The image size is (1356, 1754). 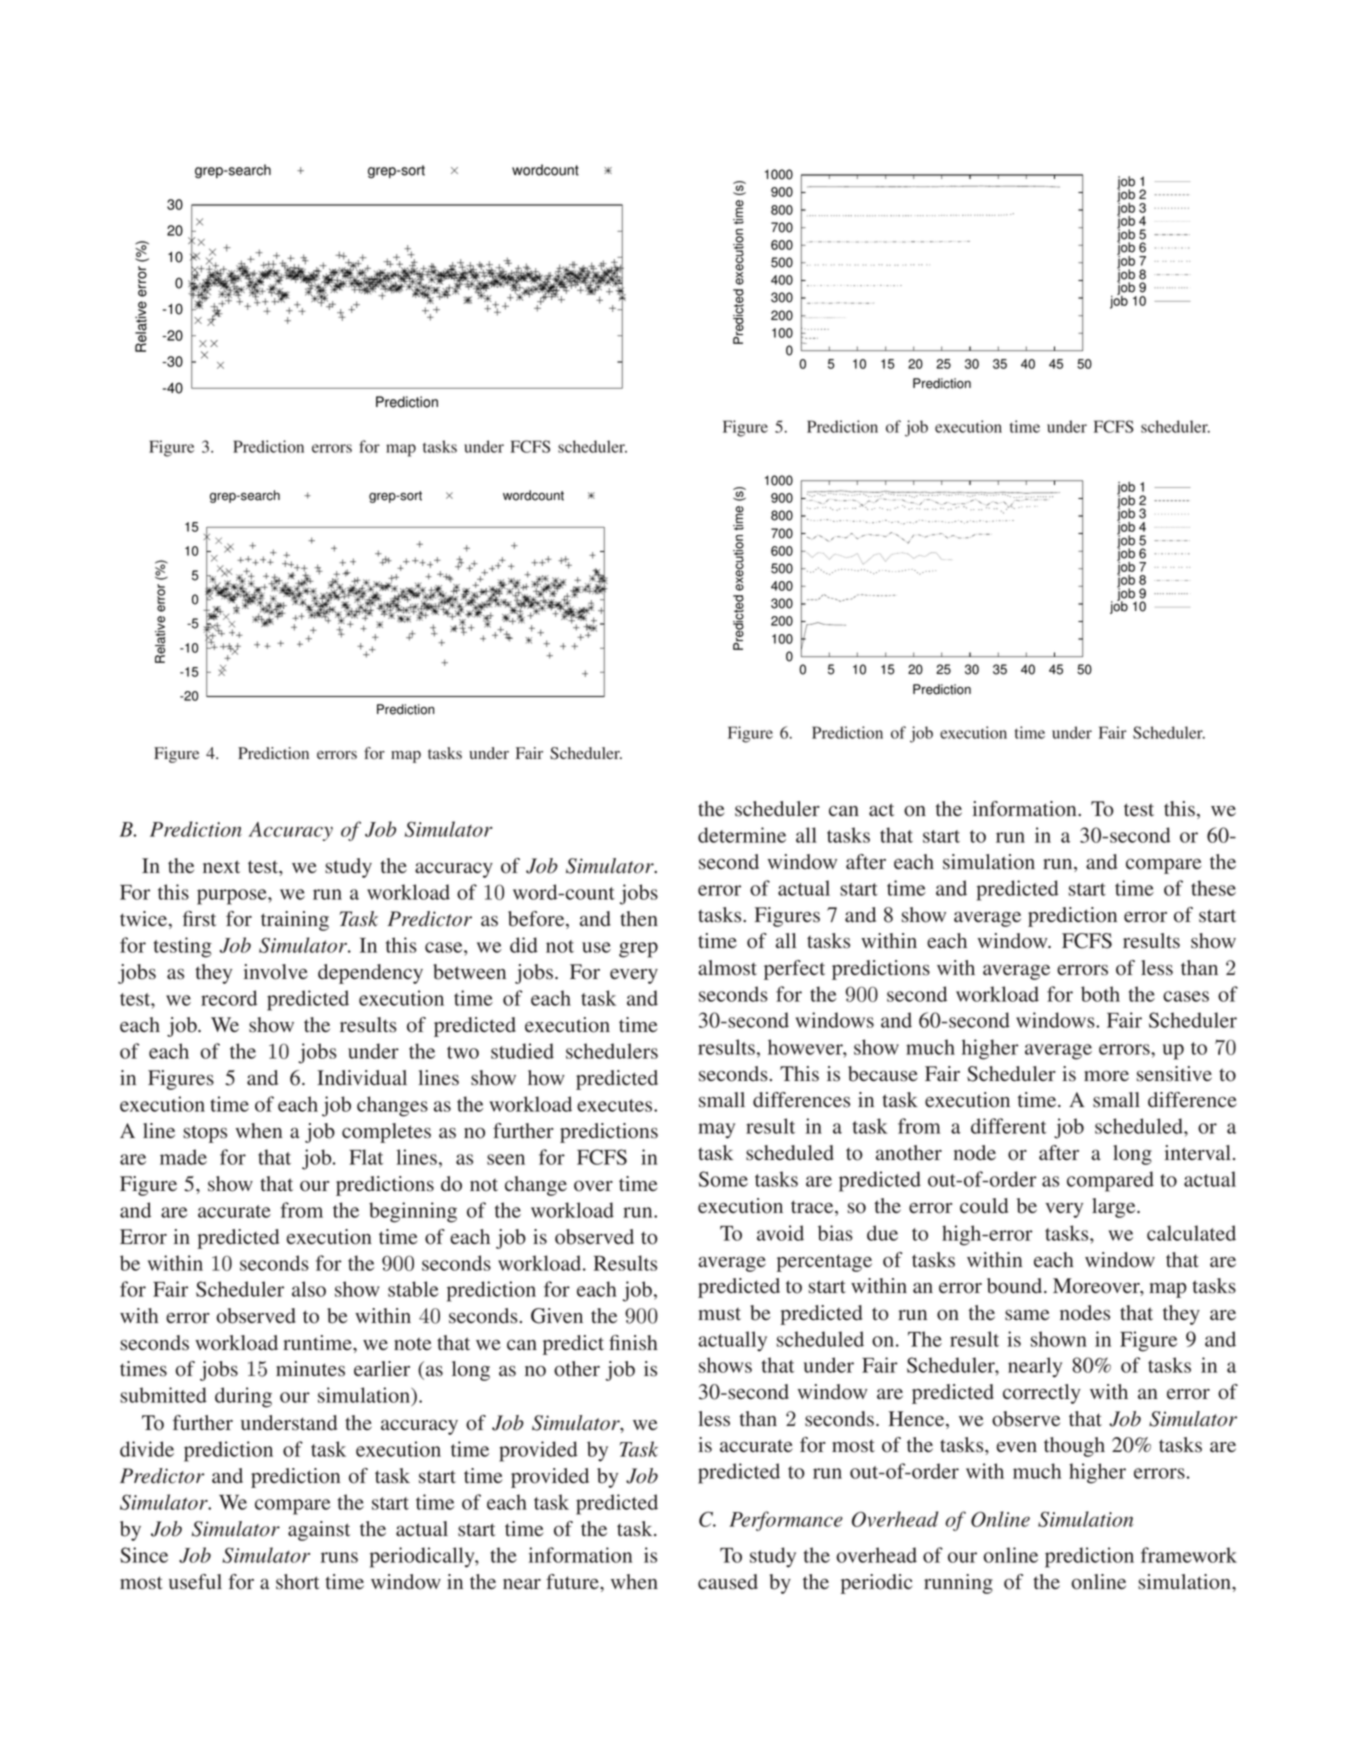 I want to click on same, so click(x=1027, y=1315).
